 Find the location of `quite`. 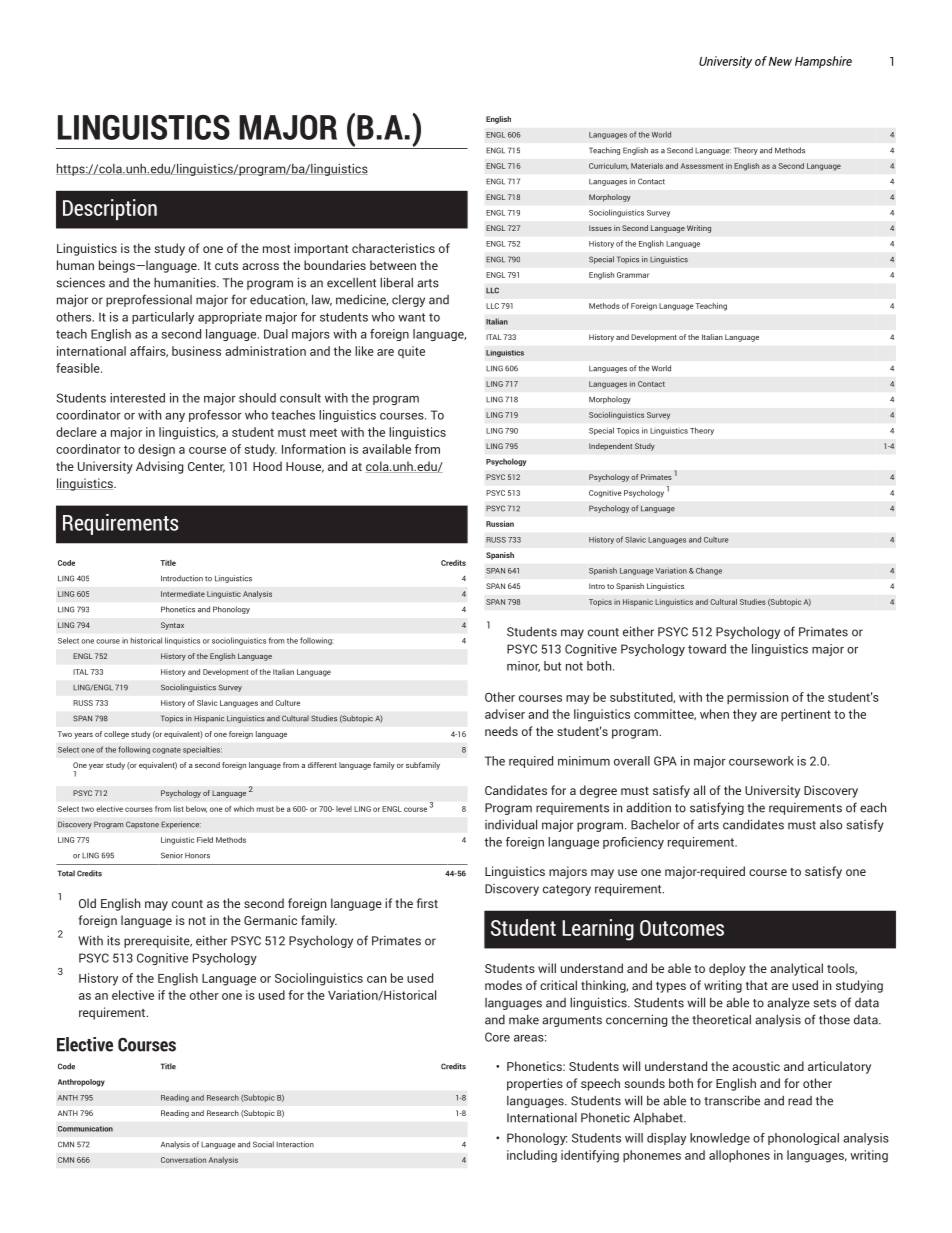

quite is located at coordinates (411, 352).
